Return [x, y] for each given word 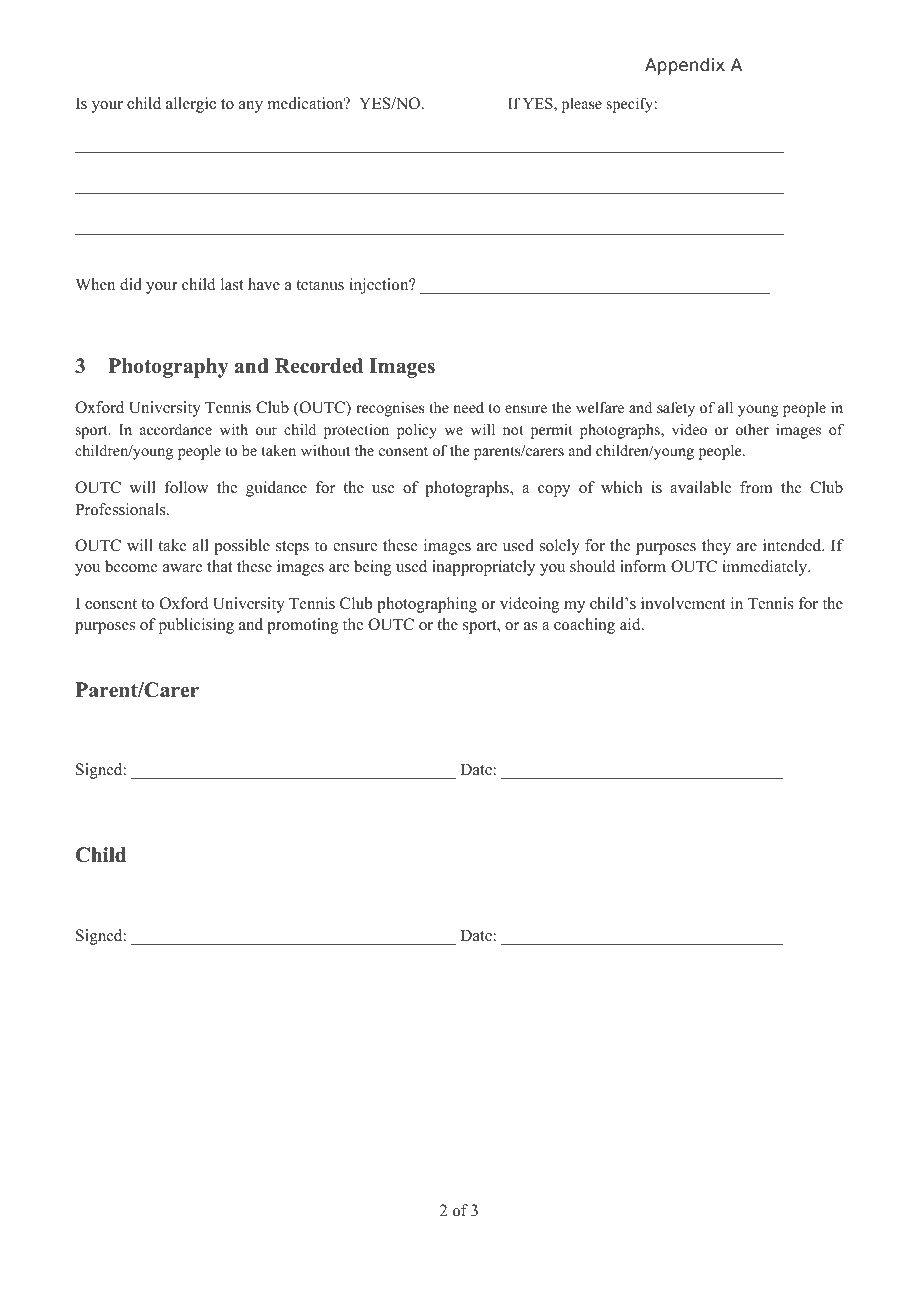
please [582, 105]
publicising [196, 626]
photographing [427, 605]
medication [307, 103]
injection [380, 286]
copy [554, 491]
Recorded [319, 366]
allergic [191, 105]
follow [186, 487]
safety [676, 409]
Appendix [685, 66]
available [700, 487]
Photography [169, 368]
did [131, 284]
